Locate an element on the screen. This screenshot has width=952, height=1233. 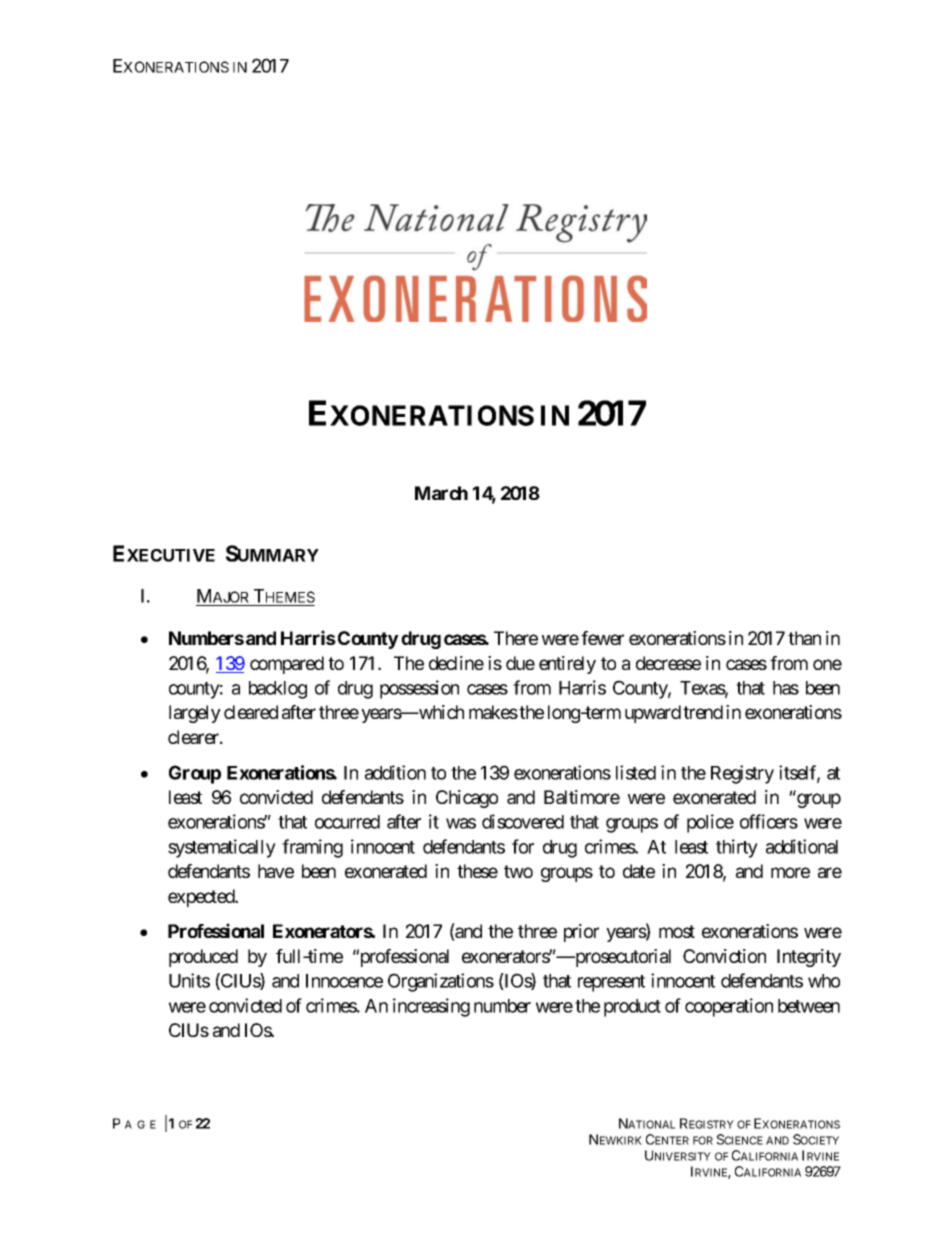
thirty is located at coordinates (737, 848).
